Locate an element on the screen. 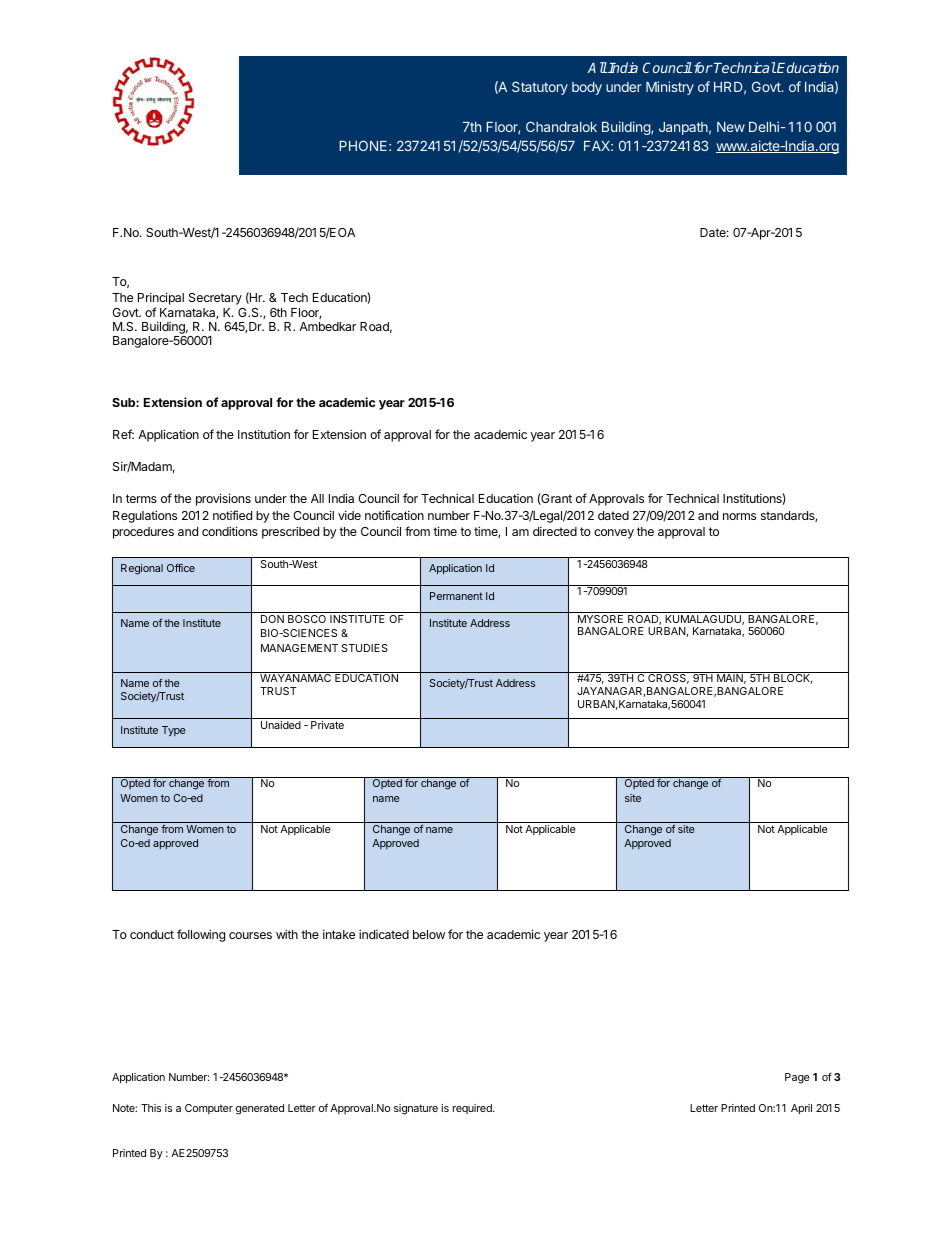 This screenshot has width=952, height=1233. Secretary is located at coordinates (215, 299).
